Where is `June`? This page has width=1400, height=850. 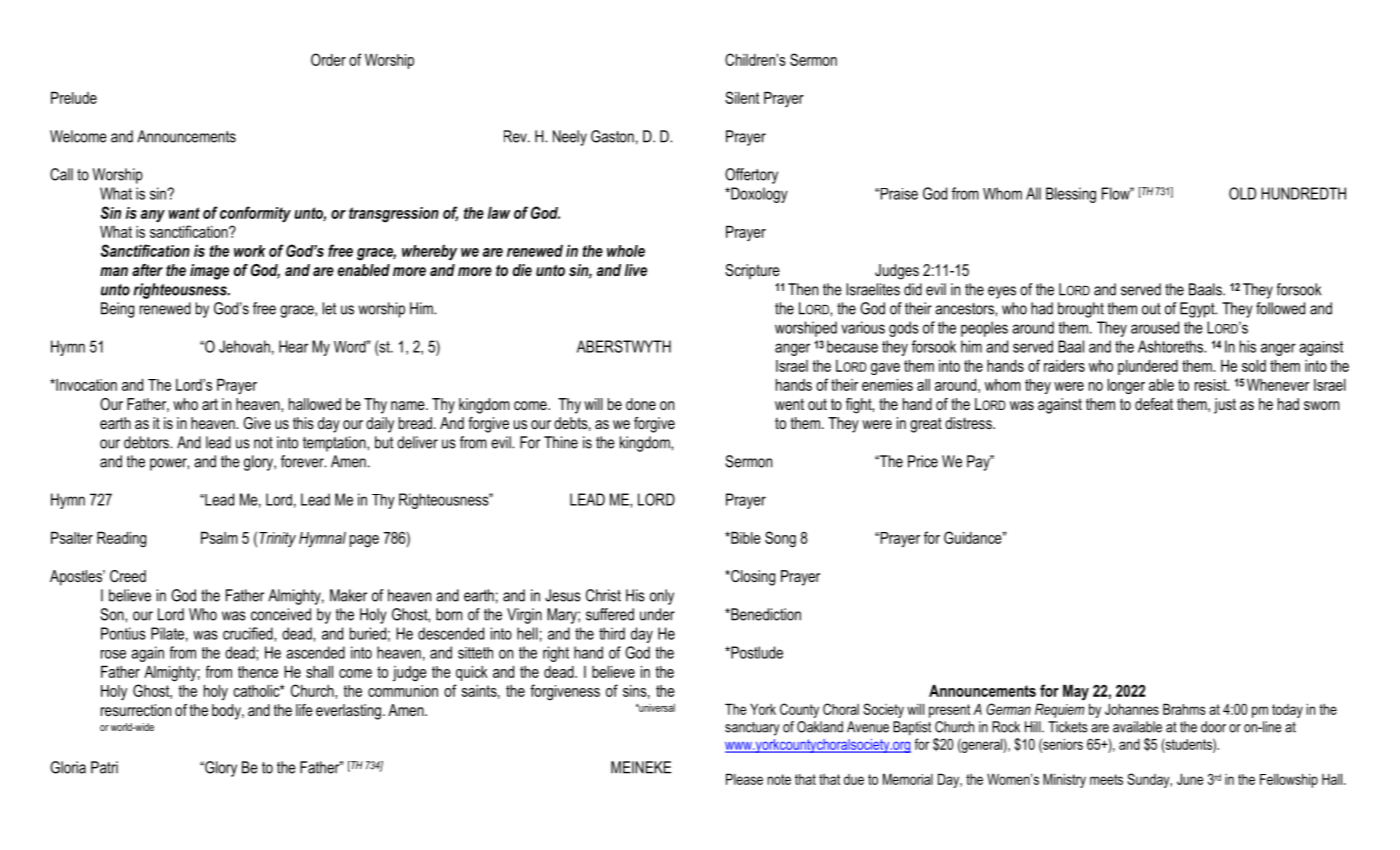
June is located at coordinates (1190, 779).
